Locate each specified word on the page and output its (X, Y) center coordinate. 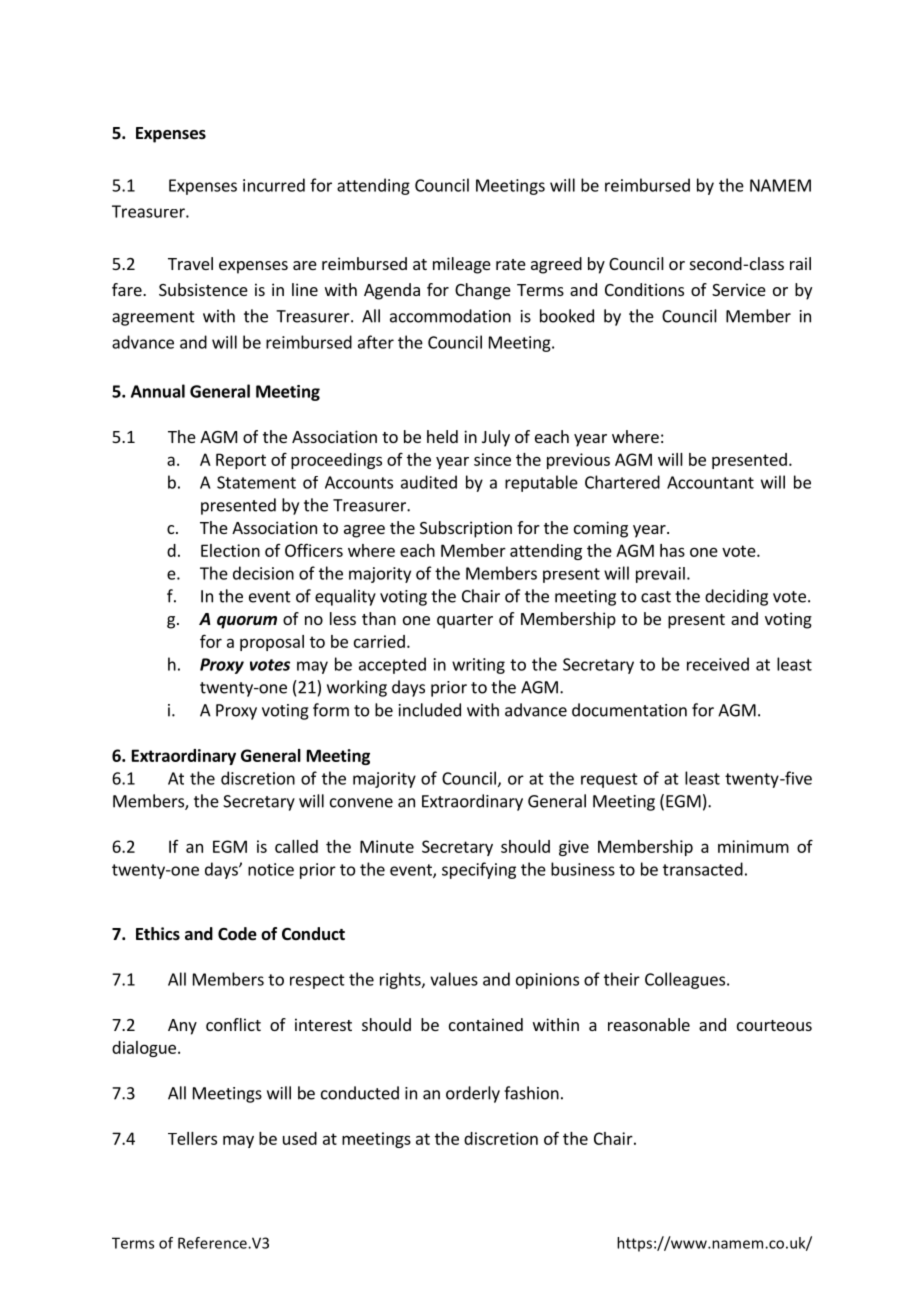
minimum (753, 846)
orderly (473, 1094)
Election (230, 550)
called (296, 846)
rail (800, 263)
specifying (479, 870)
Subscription (466, 529)
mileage (462, 265)
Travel (190, 263)
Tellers (192, 1138)
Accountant (710, 482)
